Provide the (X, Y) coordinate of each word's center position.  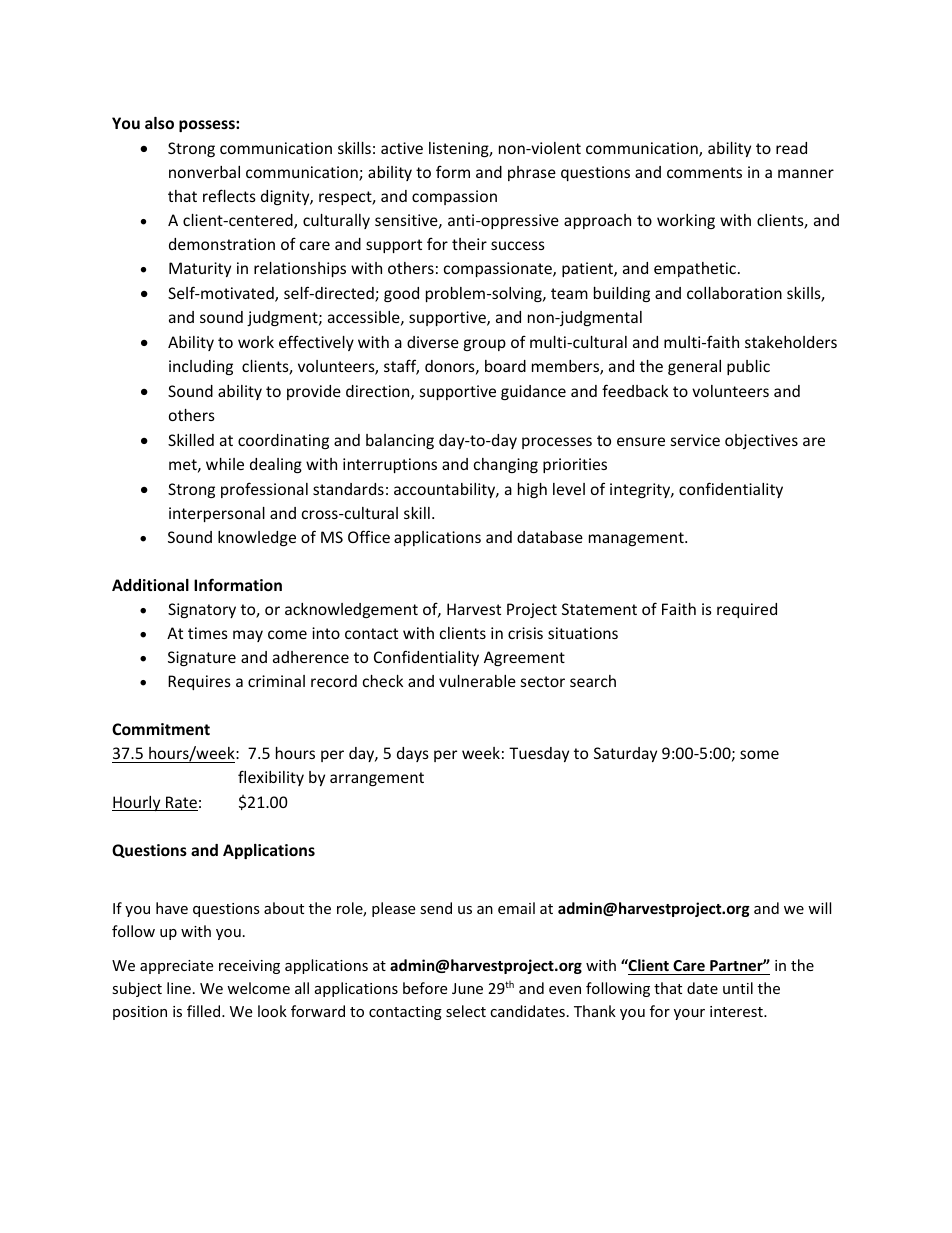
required (747, 610)
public (748, 367)
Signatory (202, 610)
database (550, 537)
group (485, 345)
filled (205, 1011)
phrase (532, 173)
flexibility (271, 778)
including (201, 367)
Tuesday (539, 754)
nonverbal (204, 172)
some (759, 754)
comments (704, 172)
